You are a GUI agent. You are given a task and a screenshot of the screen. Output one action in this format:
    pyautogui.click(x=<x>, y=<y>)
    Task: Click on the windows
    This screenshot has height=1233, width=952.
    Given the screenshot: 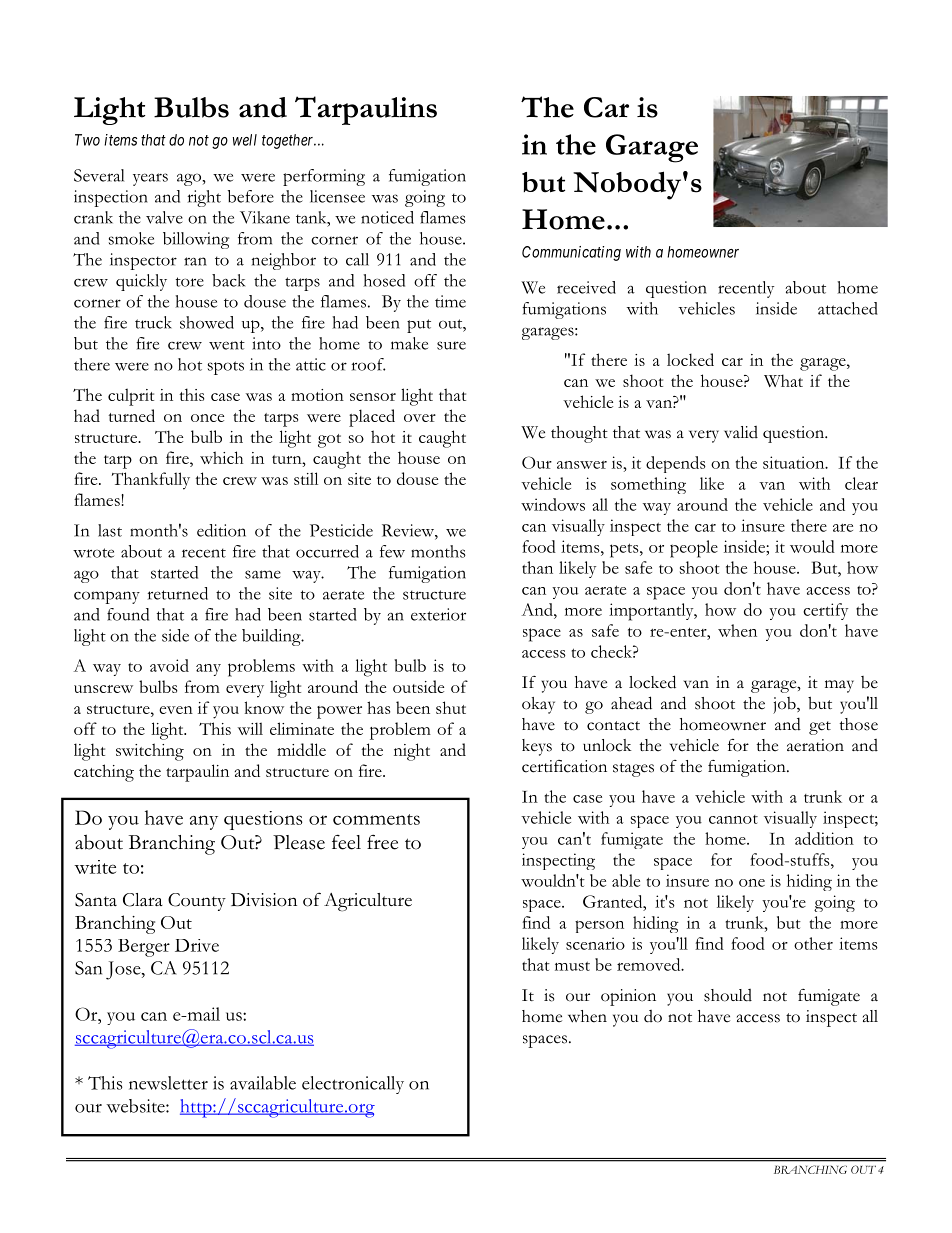 What is the action you would take?
    pyautogui.click(x=553, y=504)
